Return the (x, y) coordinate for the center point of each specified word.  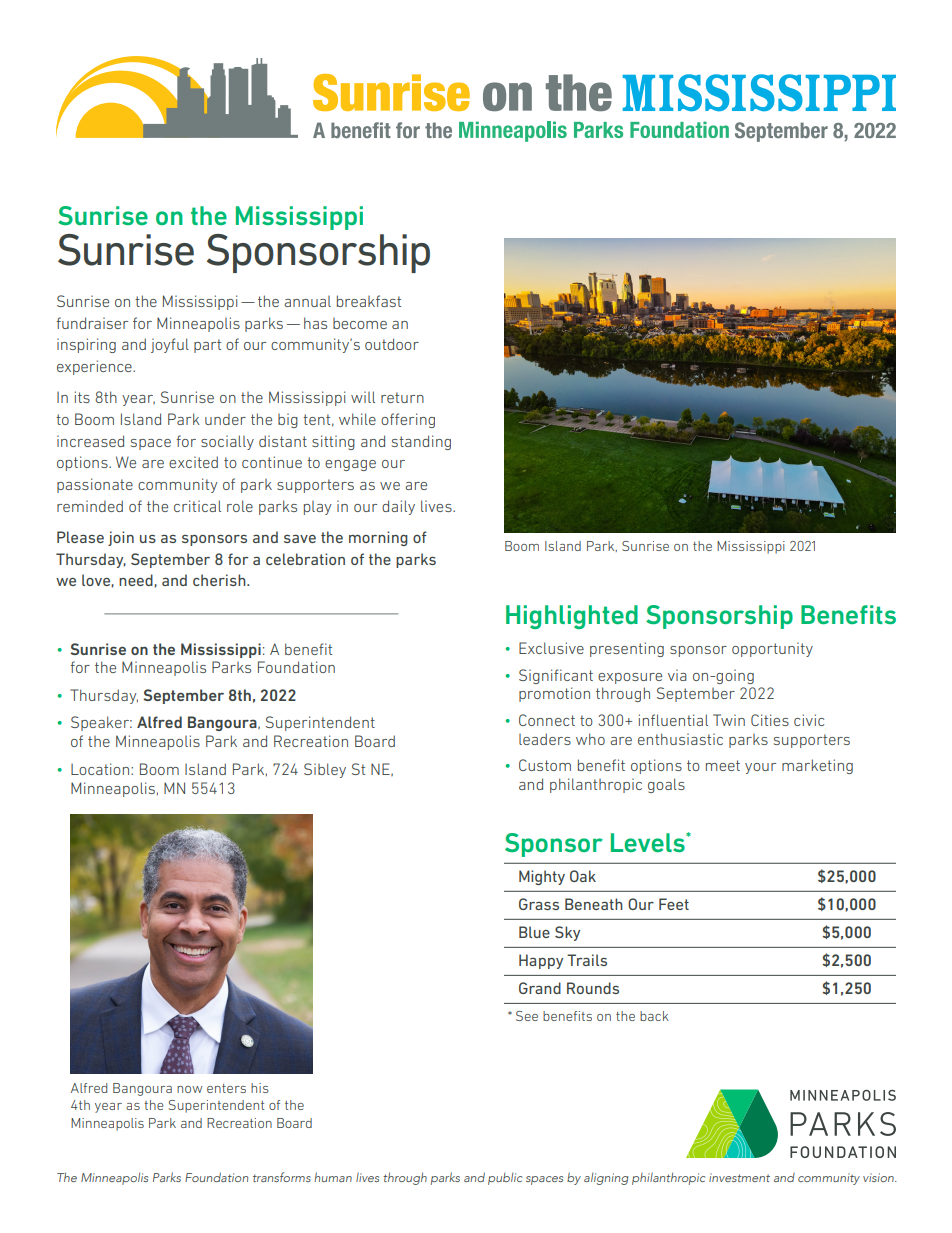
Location (101, 769)
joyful (170, 345)
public (505, 1178)
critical (197, 506)
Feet (674, 904)
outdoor (392, 344)
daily (398, 507)
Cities (770, 720)
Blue (534, 932)
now (189, 1089)
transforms (282, 1177)
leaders (545, 739)
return (402, 397)
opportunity (772, 649)
